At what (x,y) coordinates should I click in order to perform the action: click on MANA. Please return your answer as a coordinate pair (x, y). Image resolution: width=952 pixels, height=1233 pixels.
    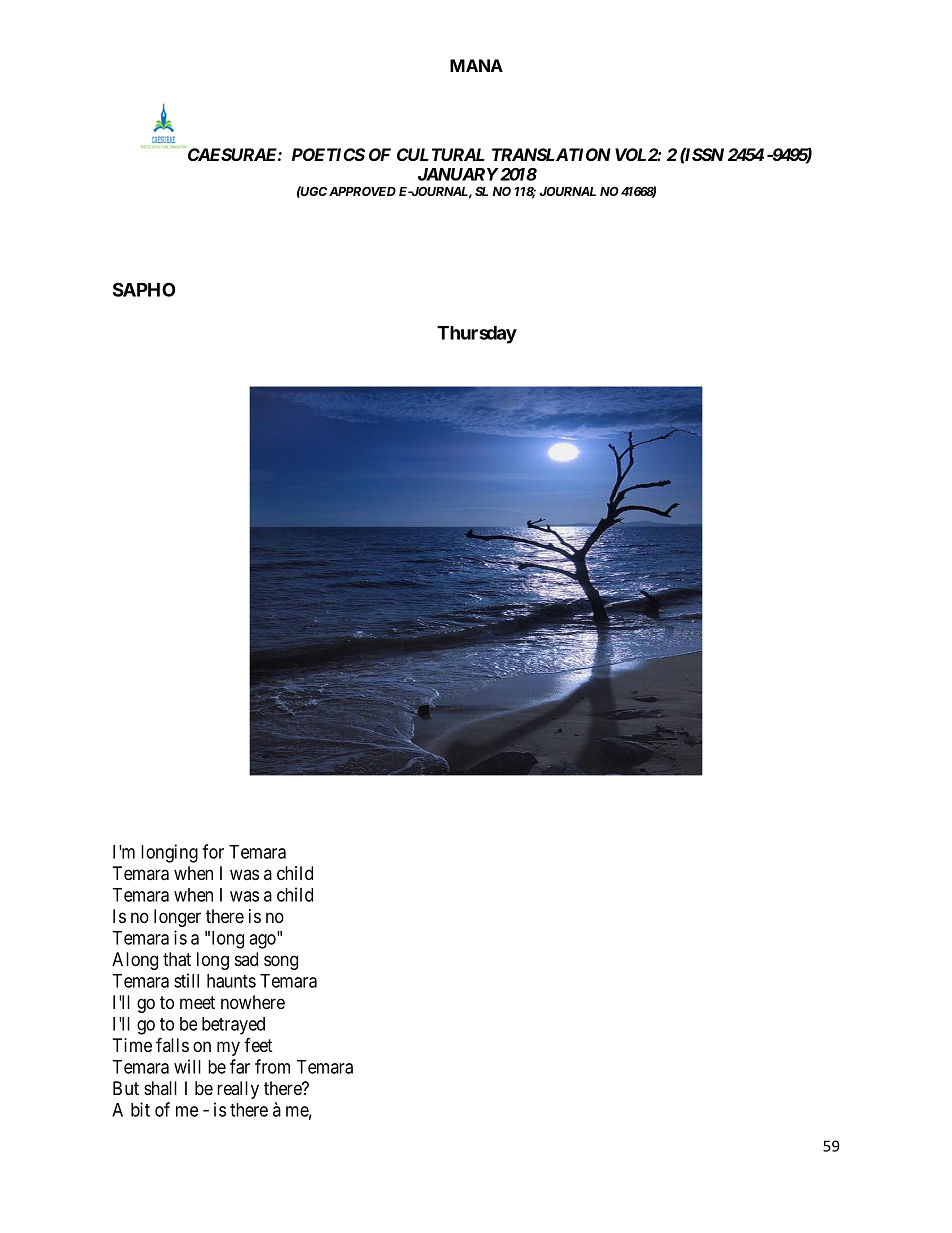
    Looking at the image, I should click on (476, 65).
